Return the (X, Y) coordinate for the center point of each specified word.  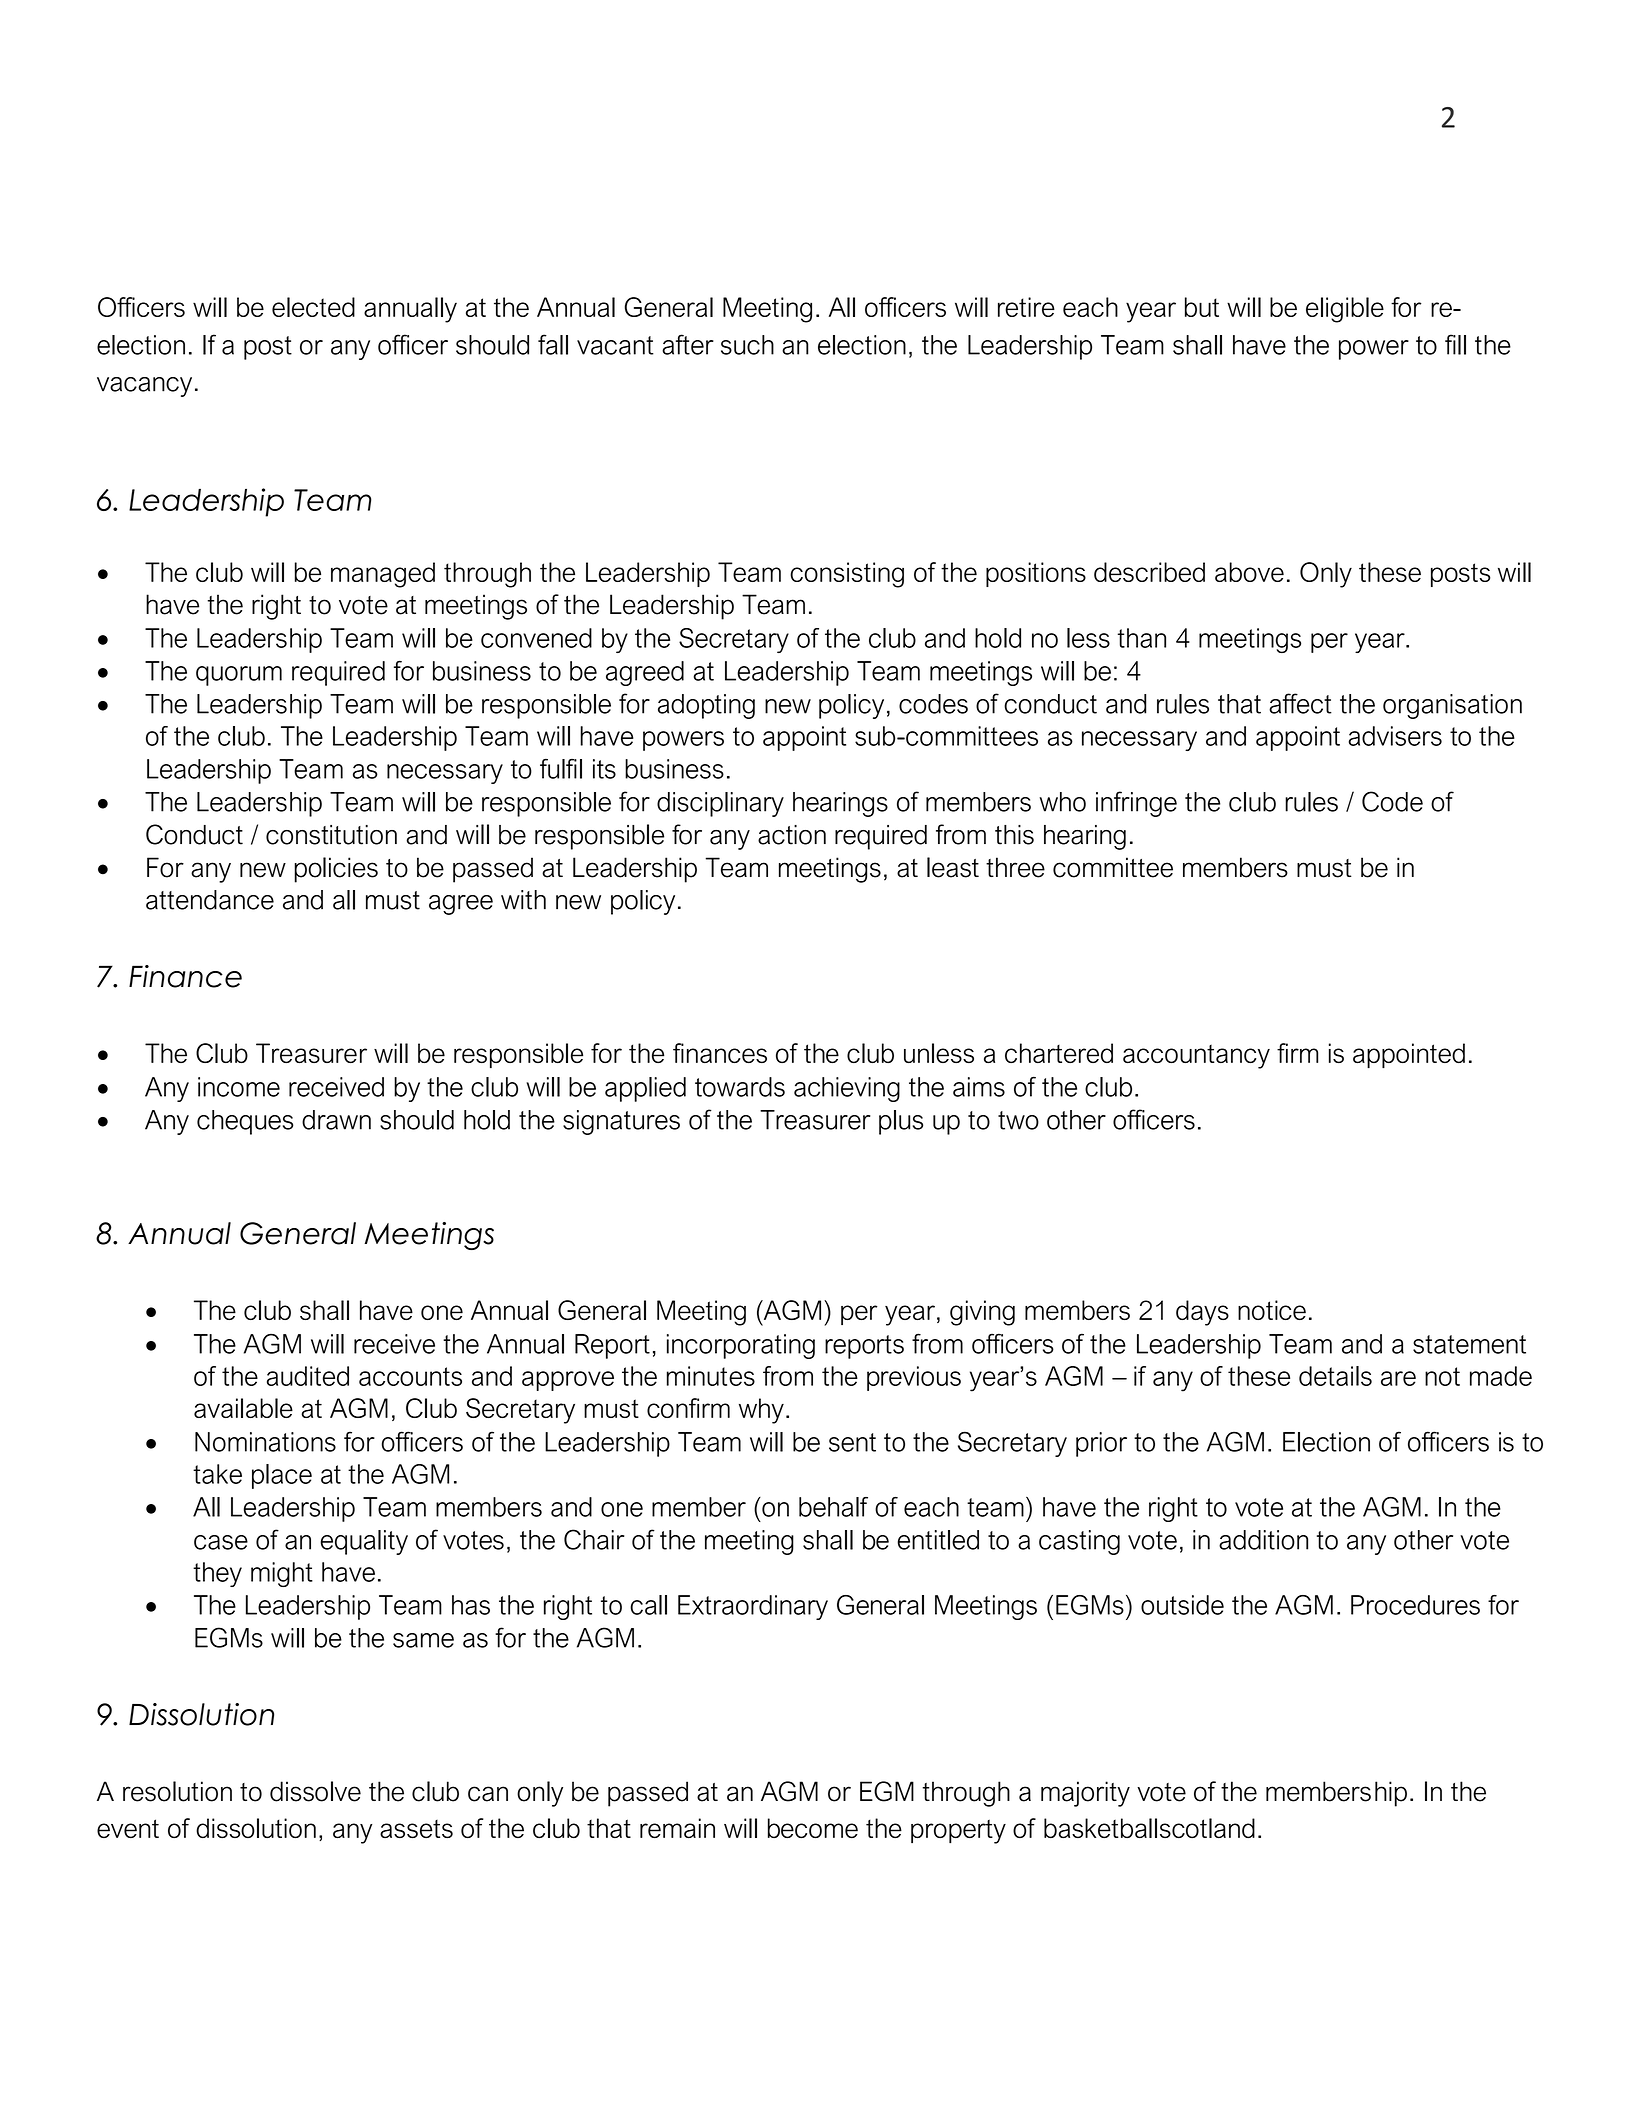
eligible (1345, 310)
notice (1272, 1310)
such (747, 345)
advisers (1395, 736)
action (792, 835)
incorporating (741, 1346)
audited (308, 1376)
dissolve (315, 1791)
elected (313, 307)
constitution (331, 835)
